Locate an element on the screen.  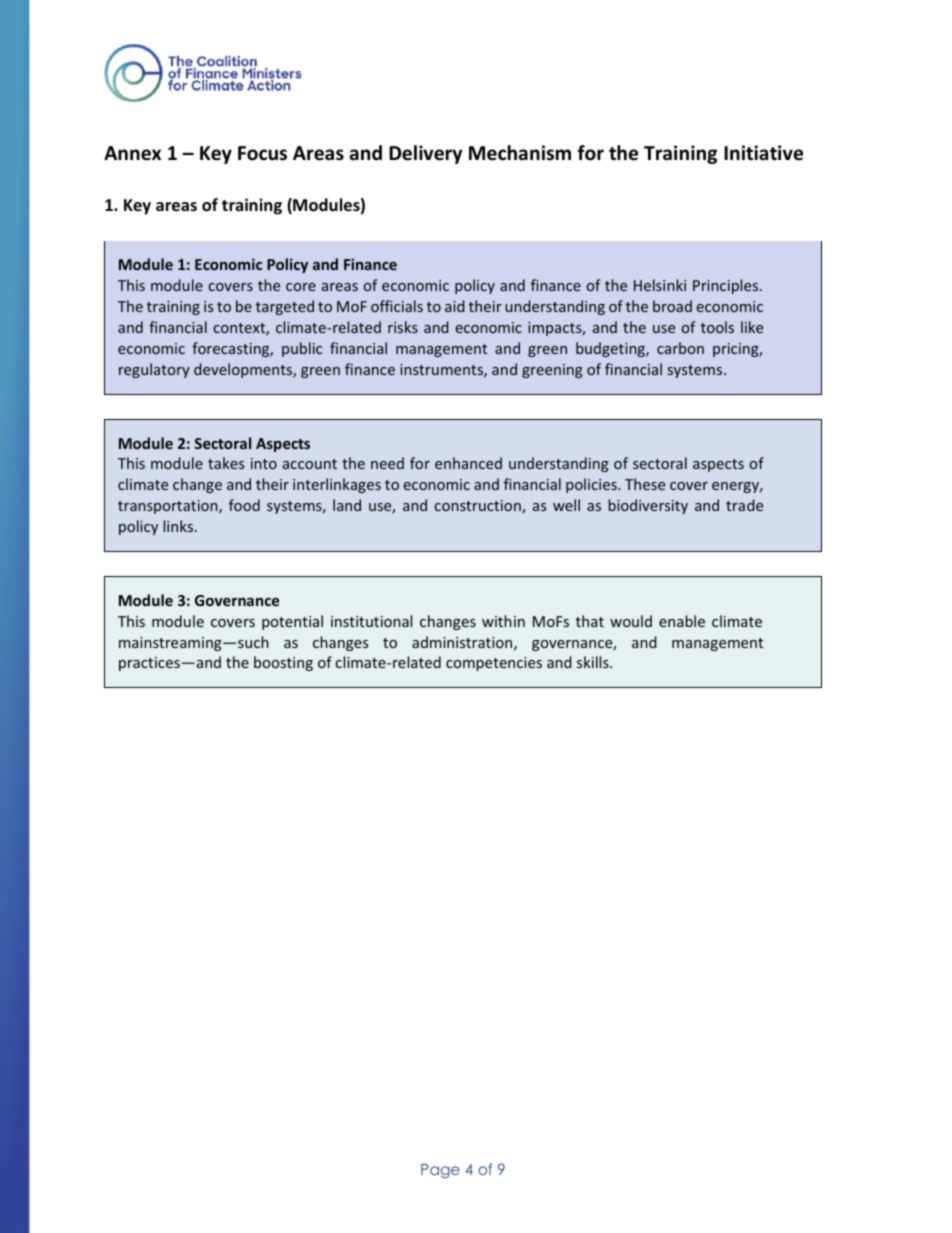
enable is located at coordinates (682, 621).
